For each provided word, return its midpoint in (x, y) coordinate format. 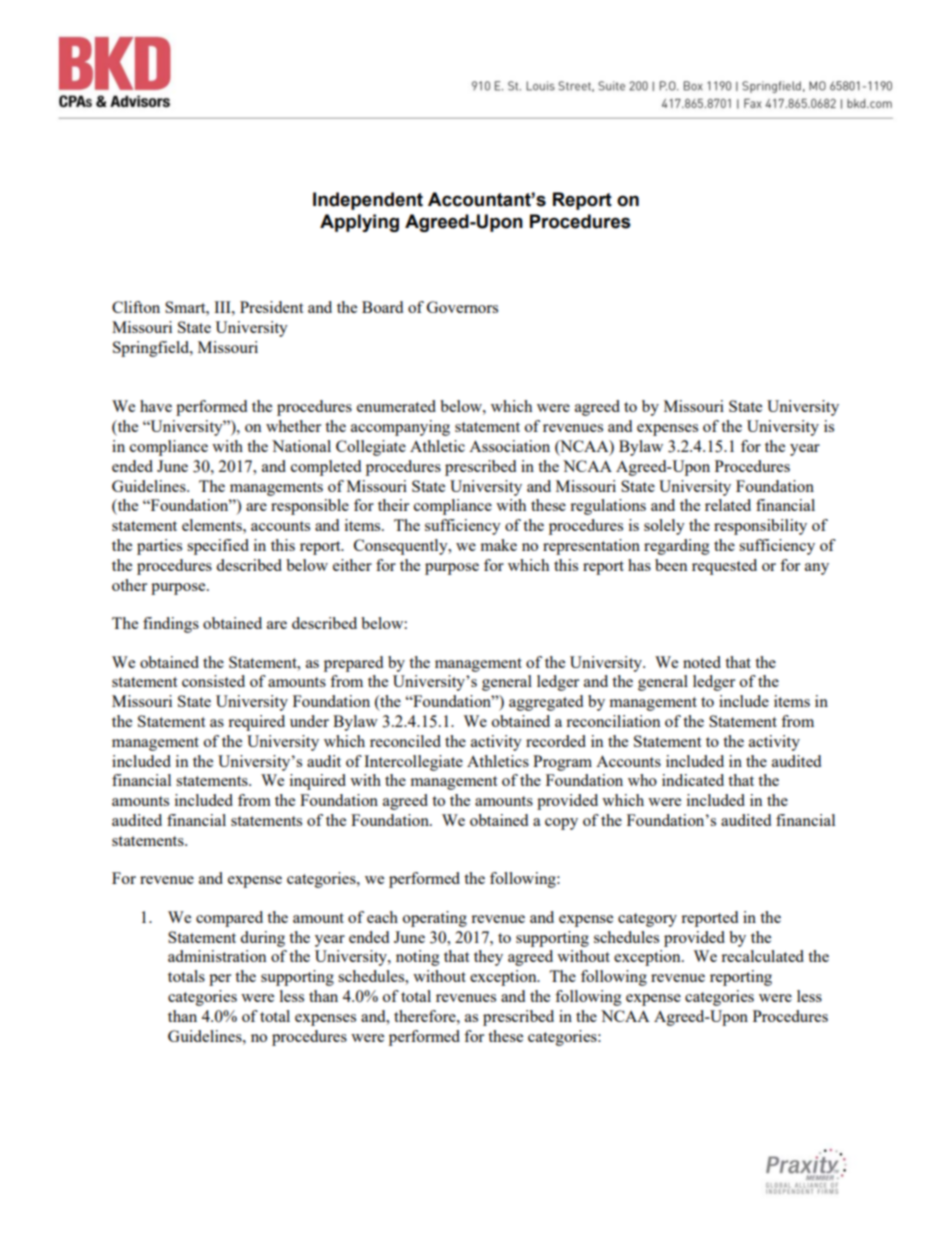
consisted (213, 681)
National (301, 446)
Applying (359, 223)
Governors (462, 307)
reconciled (405, 741)
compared (229, 919)
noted (702, 662)
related (728, 505)
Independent (368, 201)
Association (509, 446)
